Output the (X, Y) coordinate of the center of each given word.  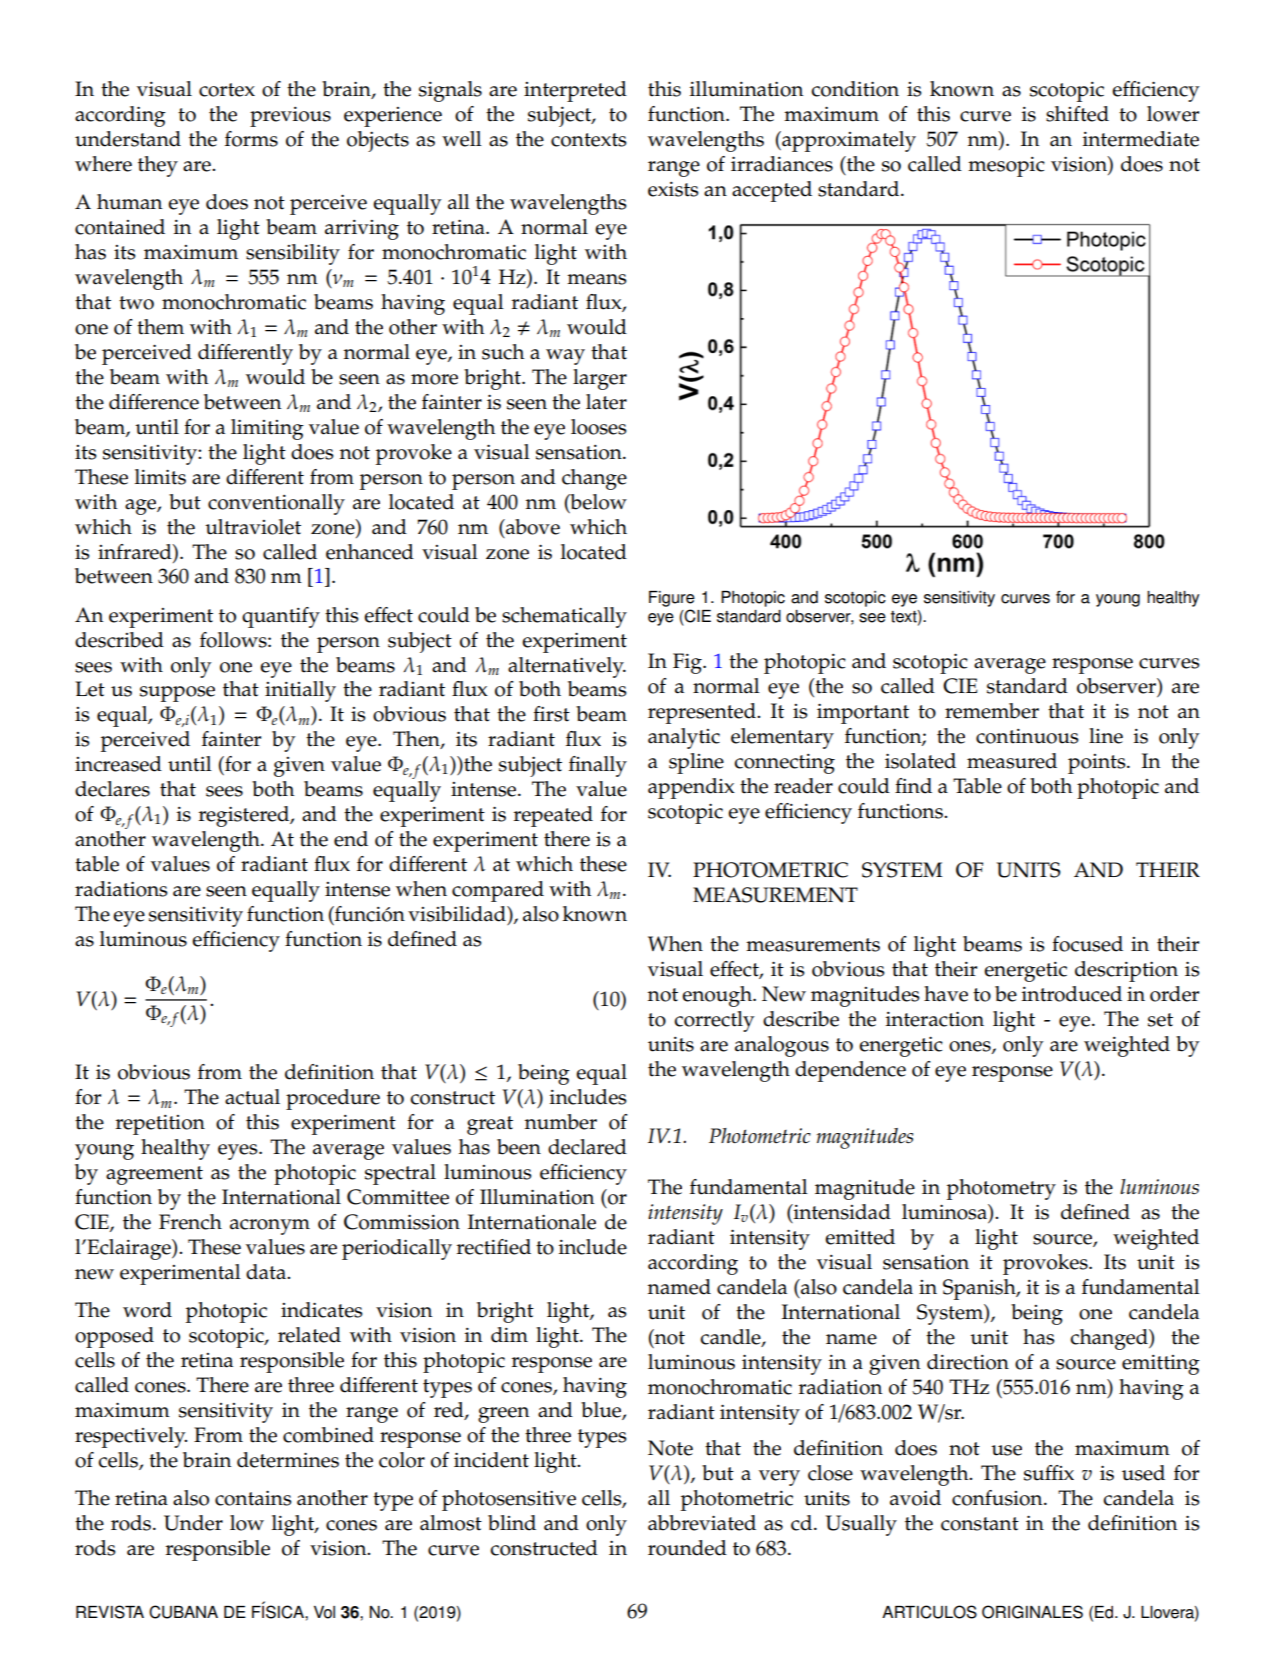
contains (253, 1498)
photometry (1001, 1189)
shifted (1077, 114)
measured (1012, 761)
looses (598, 427)
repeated (553, 816)
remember (992, 711)
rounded (687, 1548)
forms (251, 139)
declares (112, 789)
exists (673, 189)
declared (587, 1147)
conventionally (276, 504)
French (190, 1222)
